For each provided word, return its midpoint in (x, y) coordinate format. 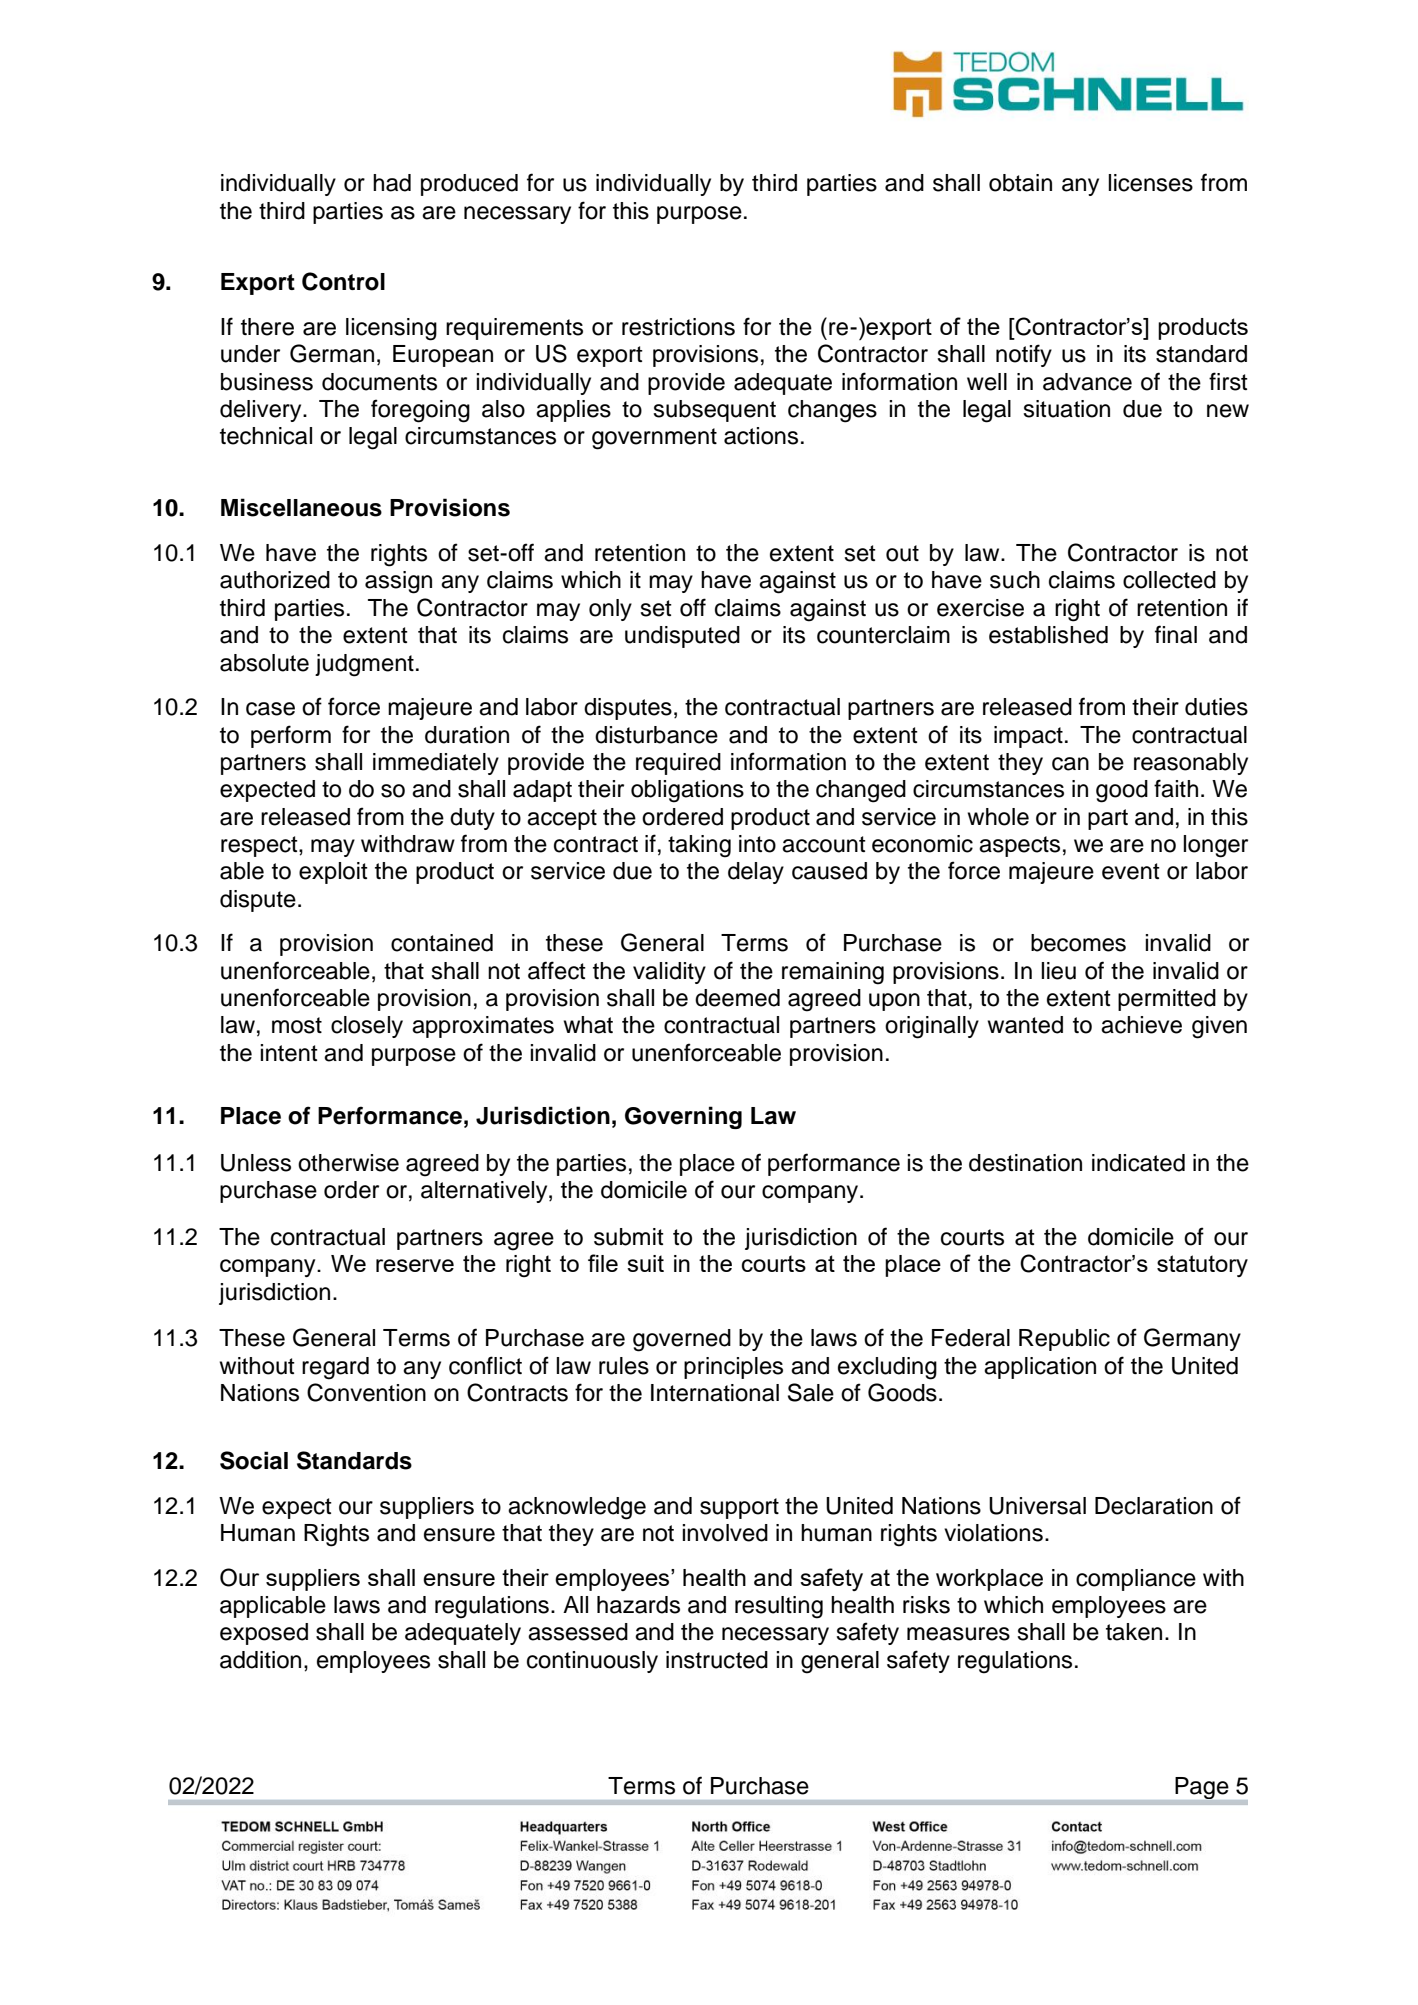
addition (260, 1660)
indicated (1138, 1163)
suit (645, 1263)
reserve (415, 1265)
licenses (1150, 183)
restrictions (678, 327)
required (678, 764)
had (392, 183)
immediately (436, 764)
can (1070, 764)
